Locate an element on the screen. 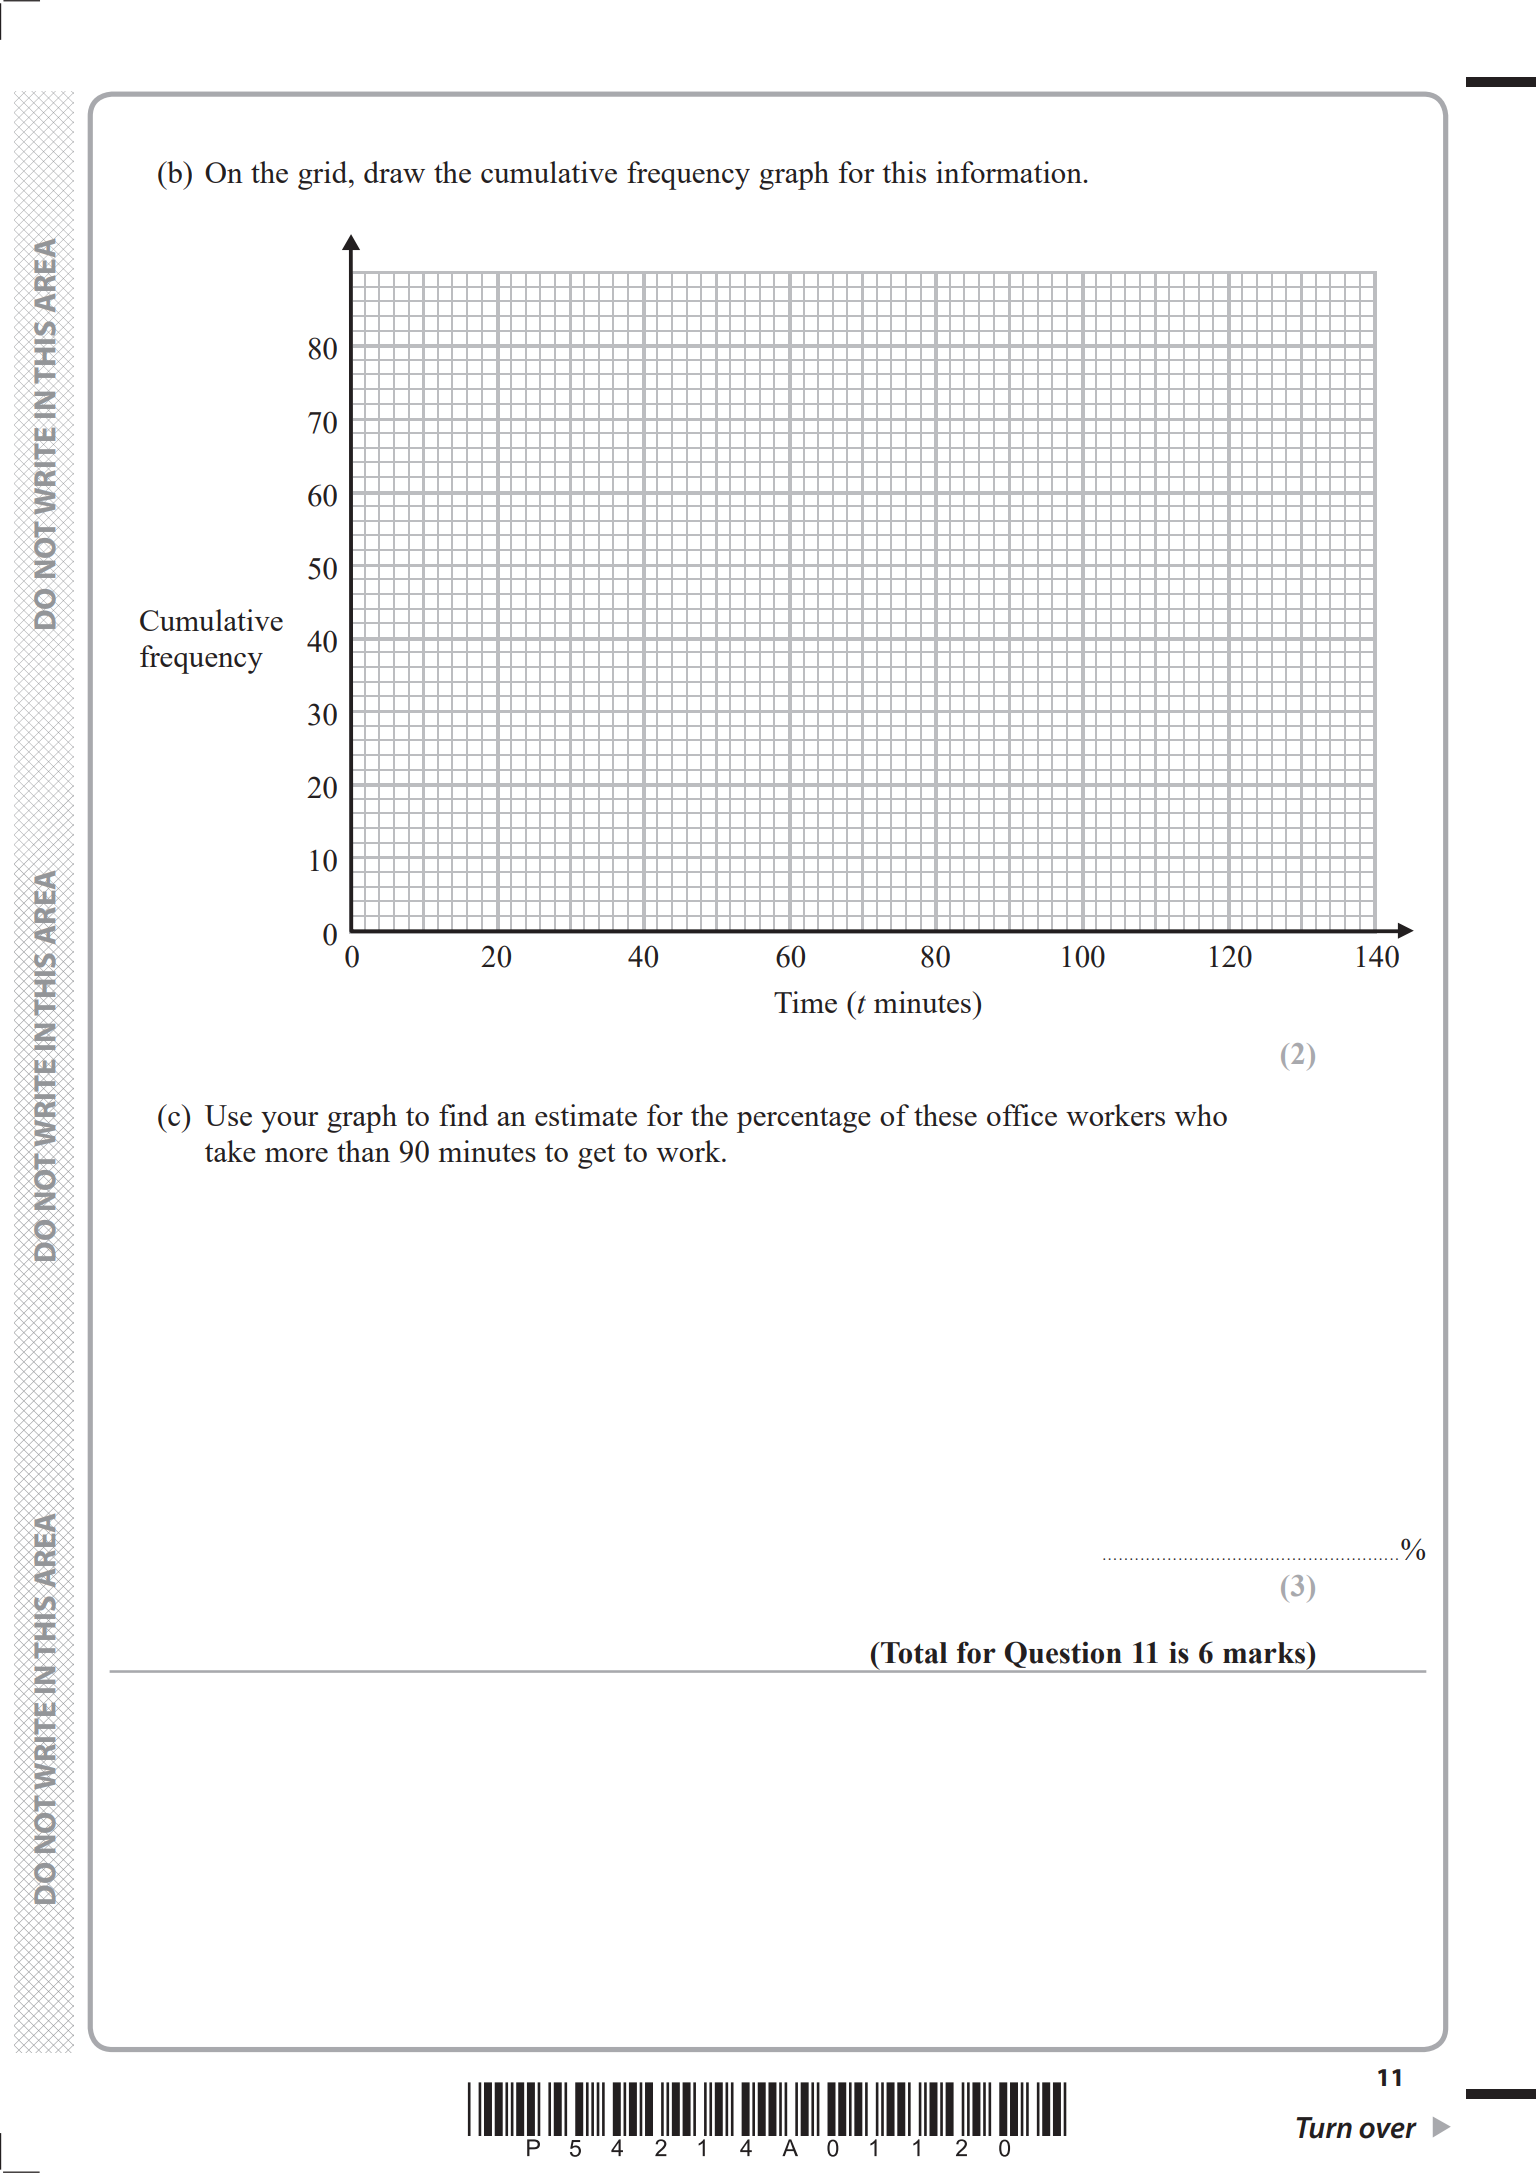  percentage is located at coordinates (804, 1120).
